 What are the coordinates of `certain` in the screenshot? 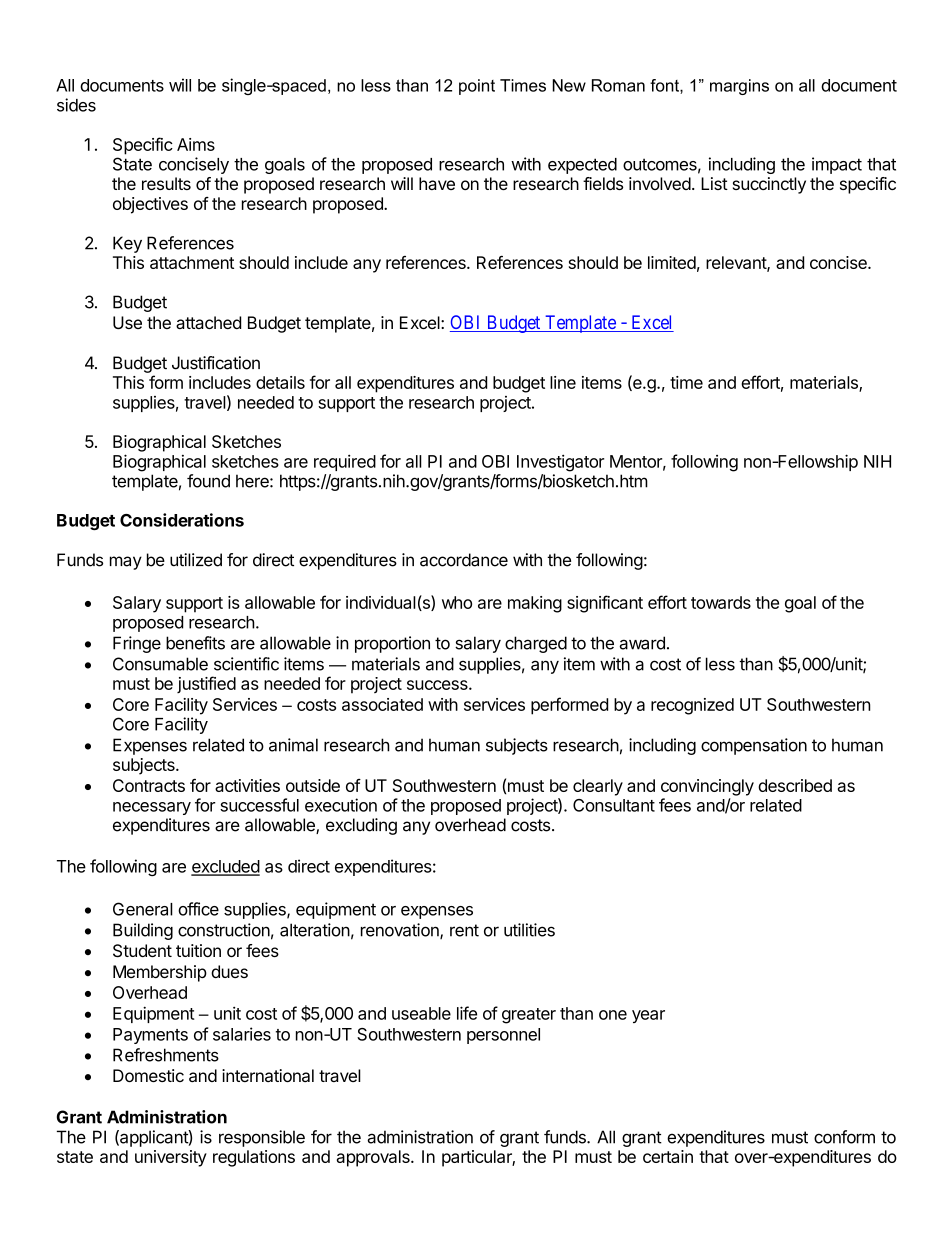 It's located at (668, 1156).
